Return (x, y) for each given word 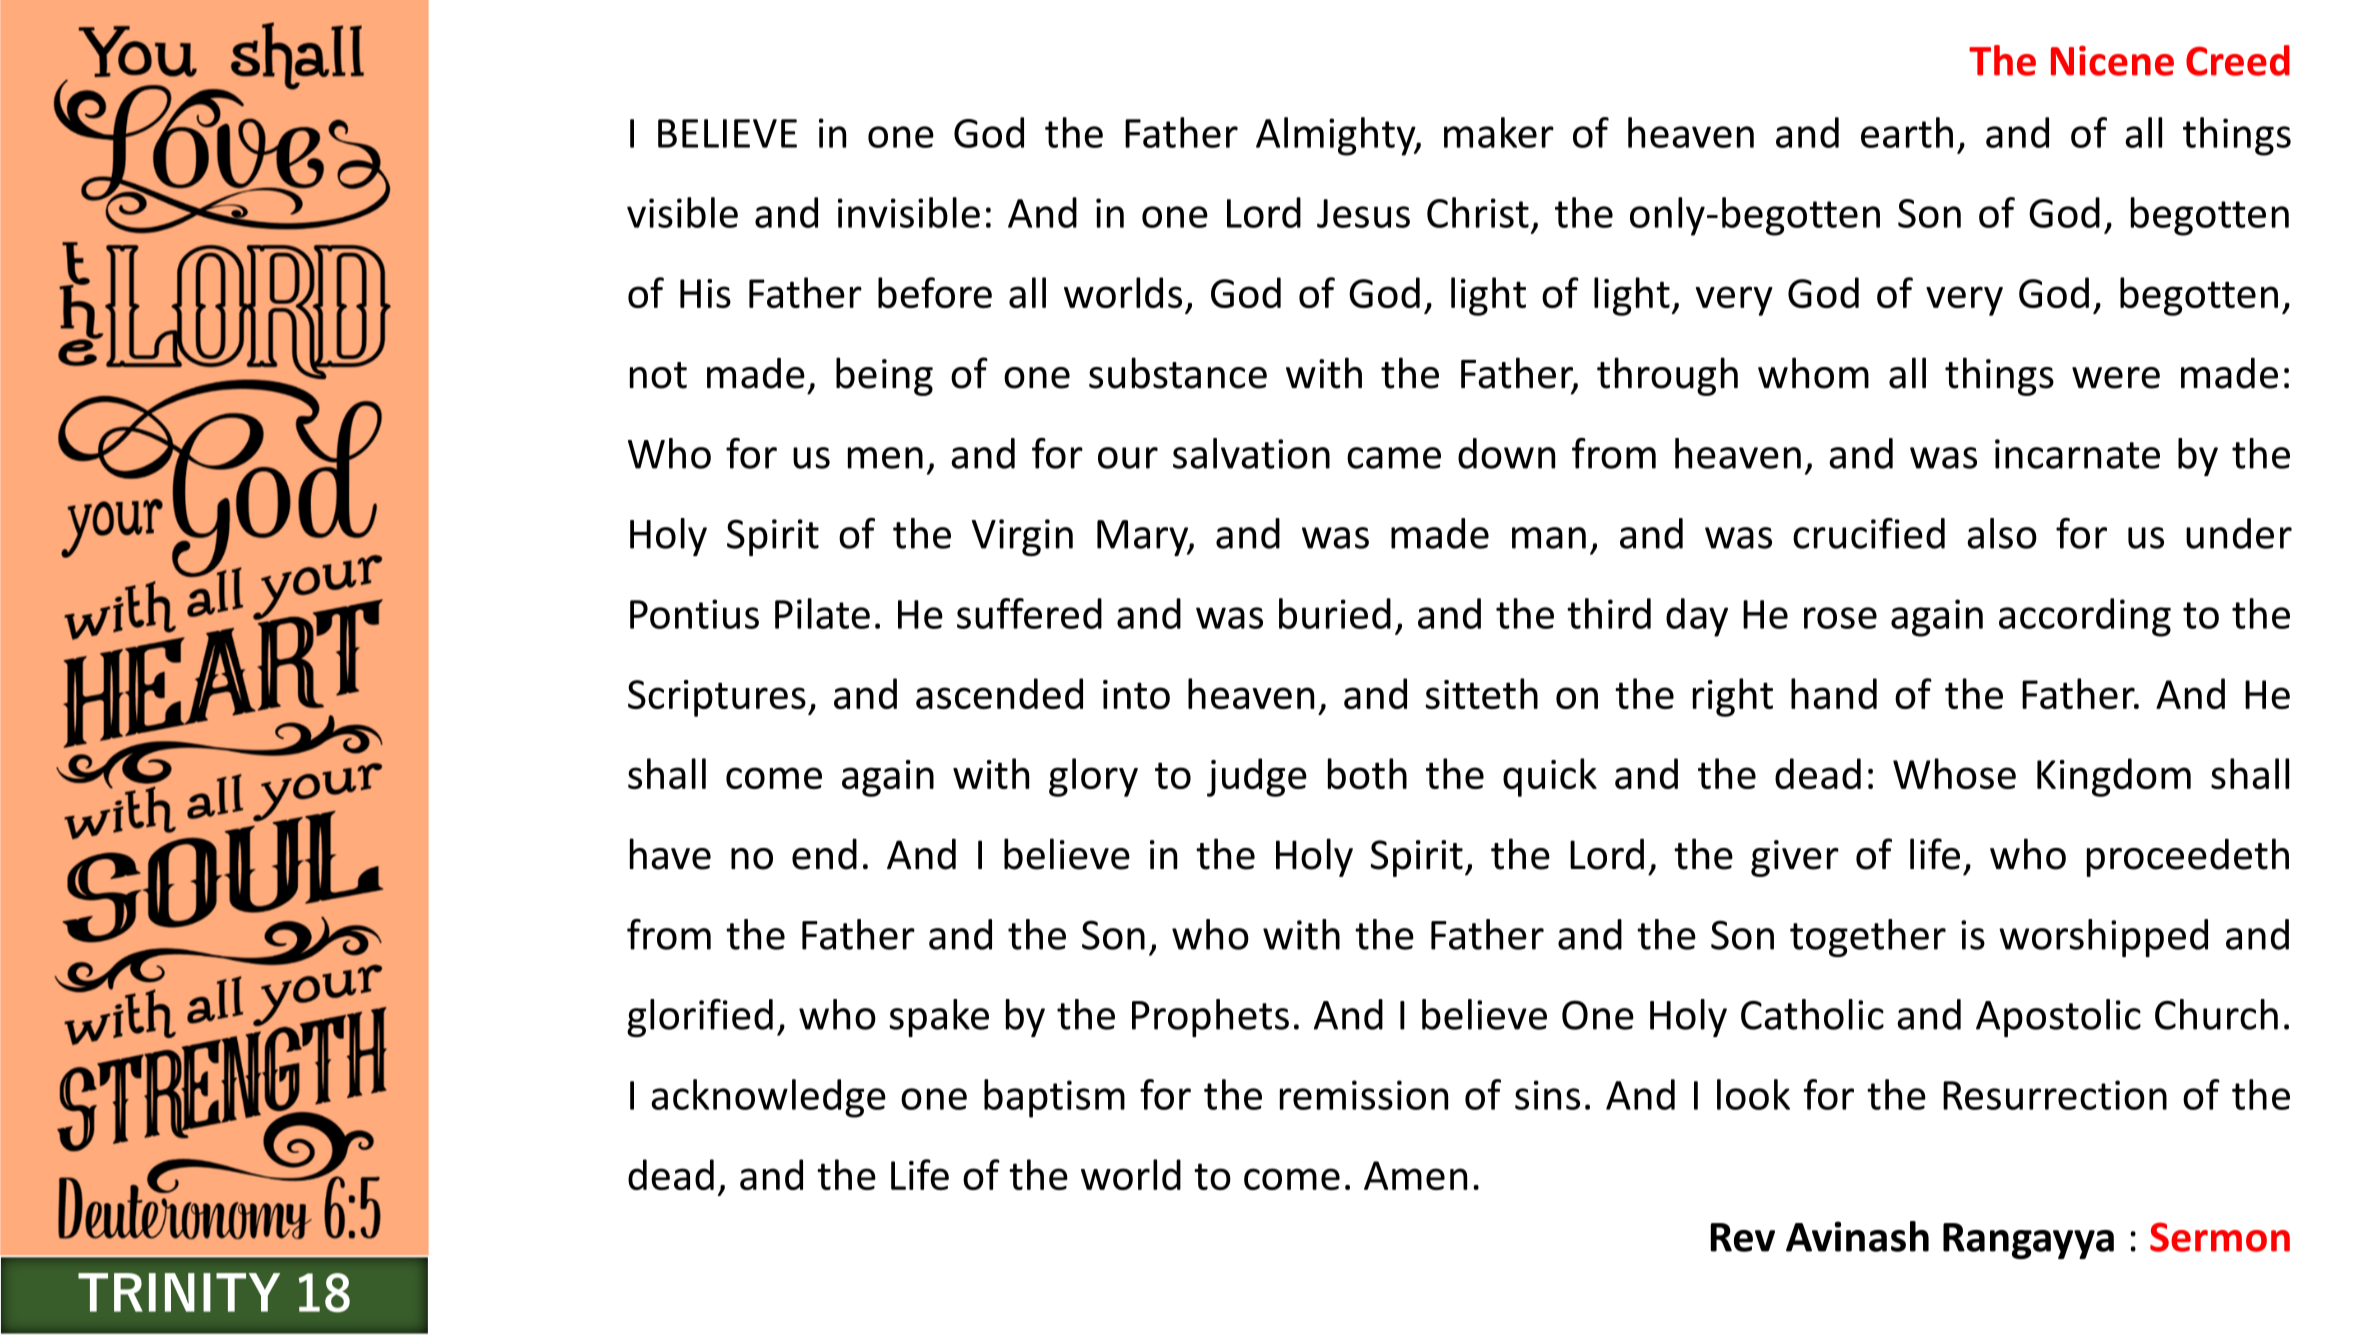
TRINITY (179, 1292)
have (670, 854)
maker (1499, 132)
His (705, 293)
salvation (1251, 453)
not (658, 375)
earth (1907, 132)
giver (1795, 858)
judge (1257, 777)
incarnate (2077, 454)
